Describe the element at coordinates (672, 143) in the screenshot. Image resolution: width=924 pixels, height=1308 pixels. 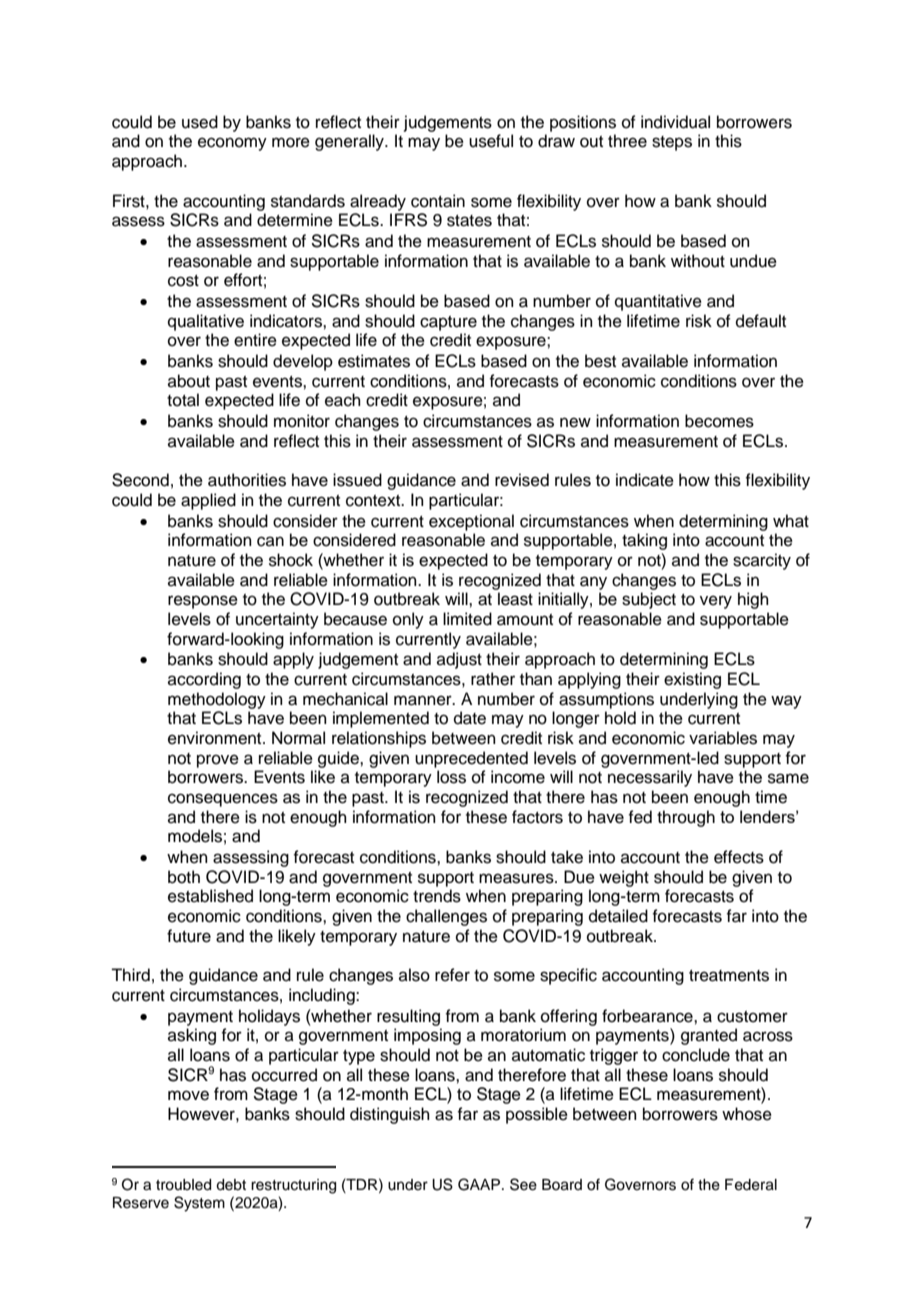
I see `steps` at that location.
